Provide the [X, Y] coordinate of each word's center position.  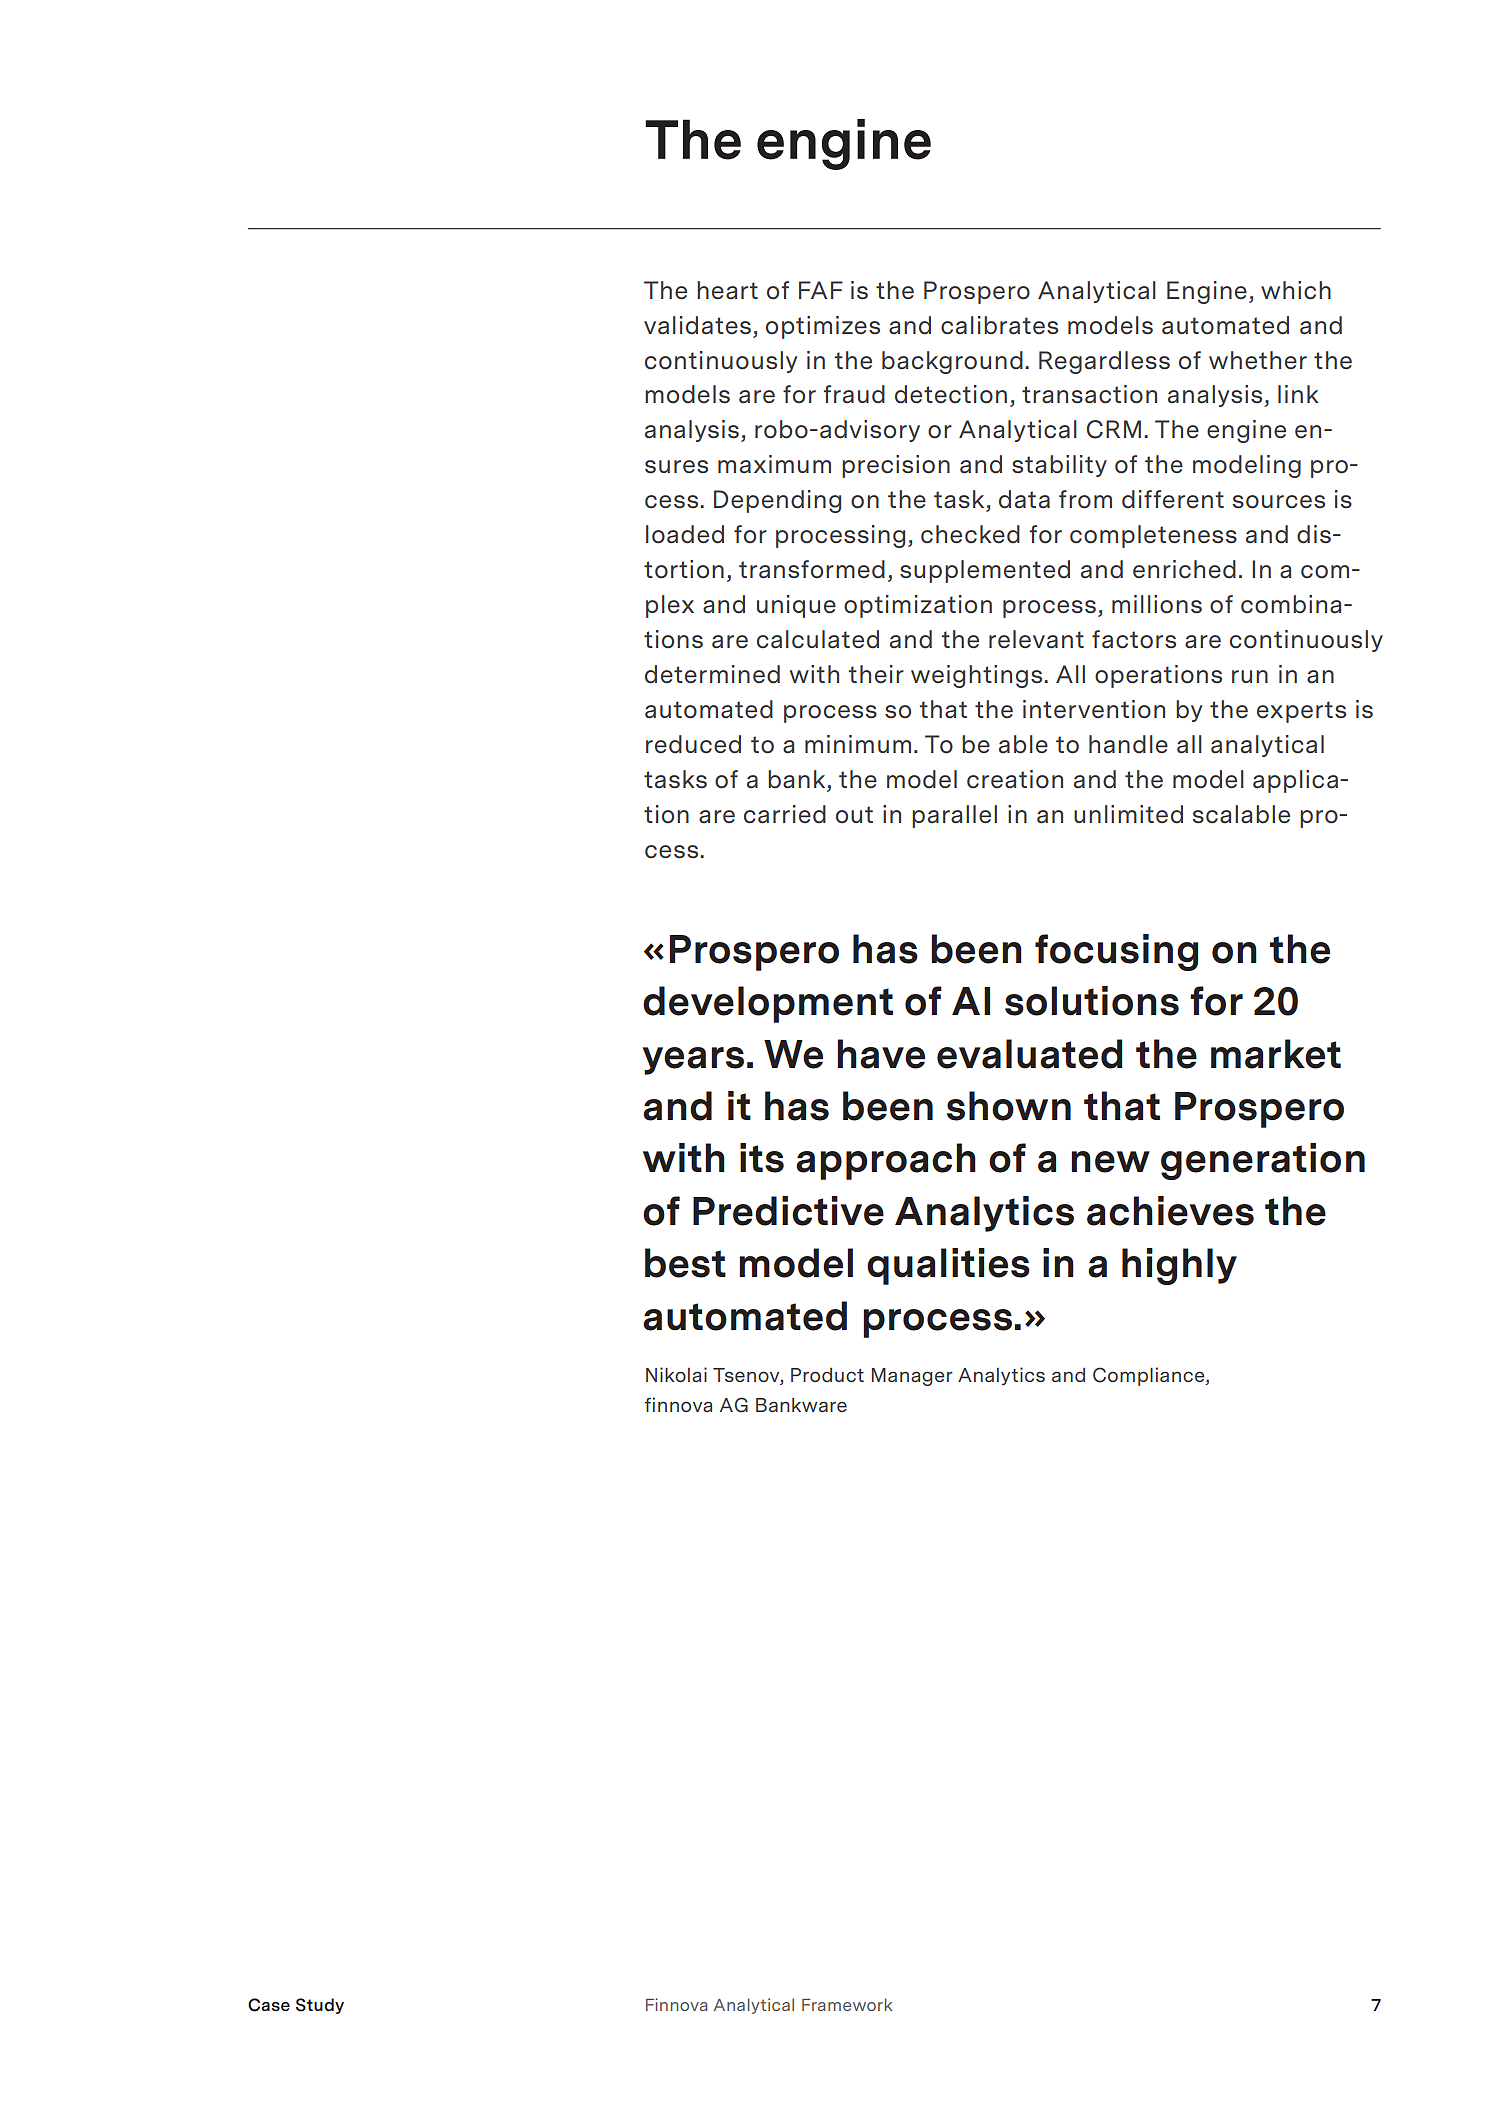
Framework [847, 2004]
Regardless [1104, 362]
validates [697, 325]
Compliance [1150, 1376]
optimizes [823, 327]
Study [320, 2006]
